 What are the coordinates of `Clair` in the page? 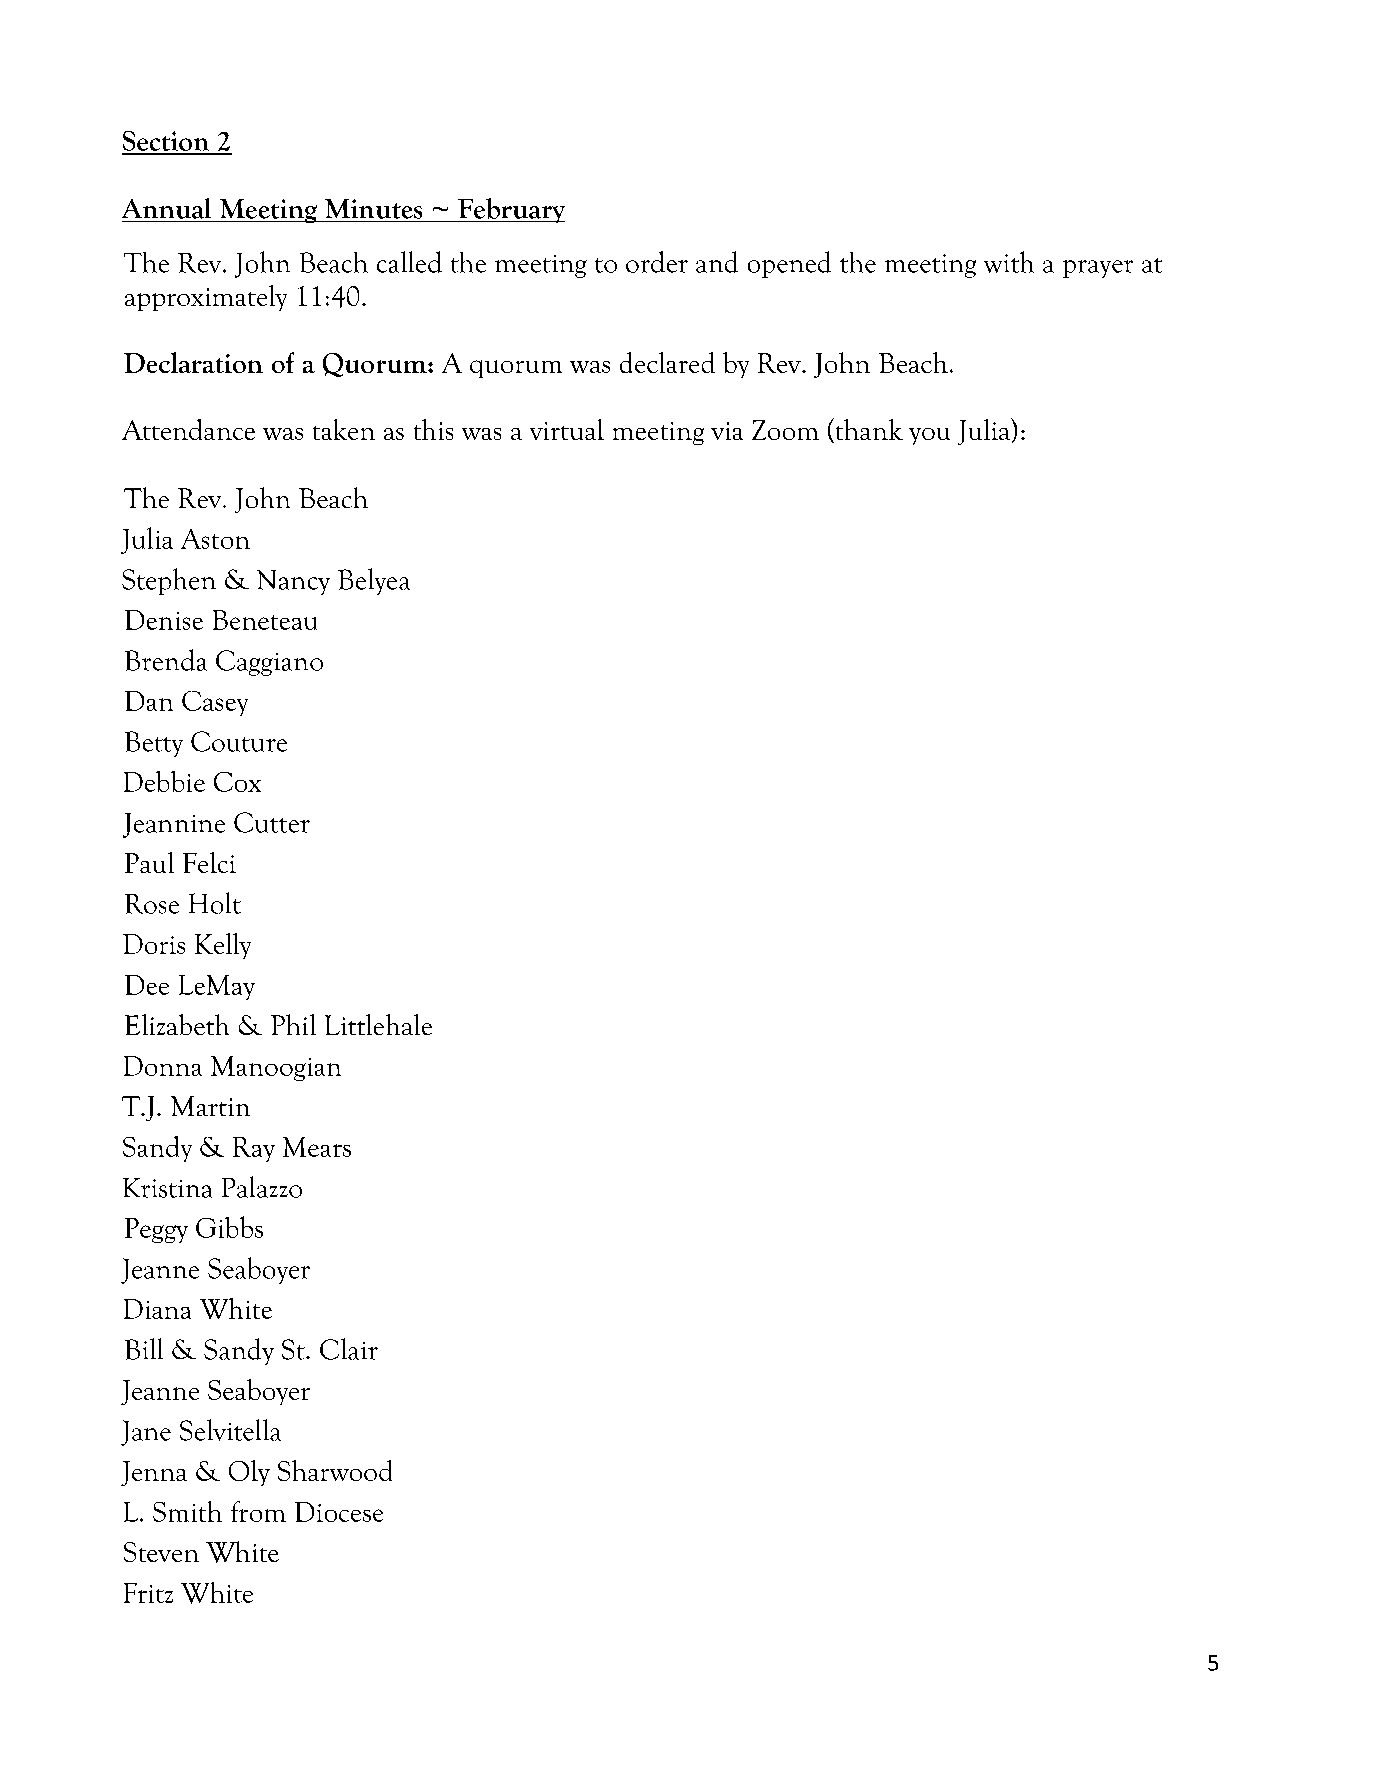 It's located at (349, 1349).
